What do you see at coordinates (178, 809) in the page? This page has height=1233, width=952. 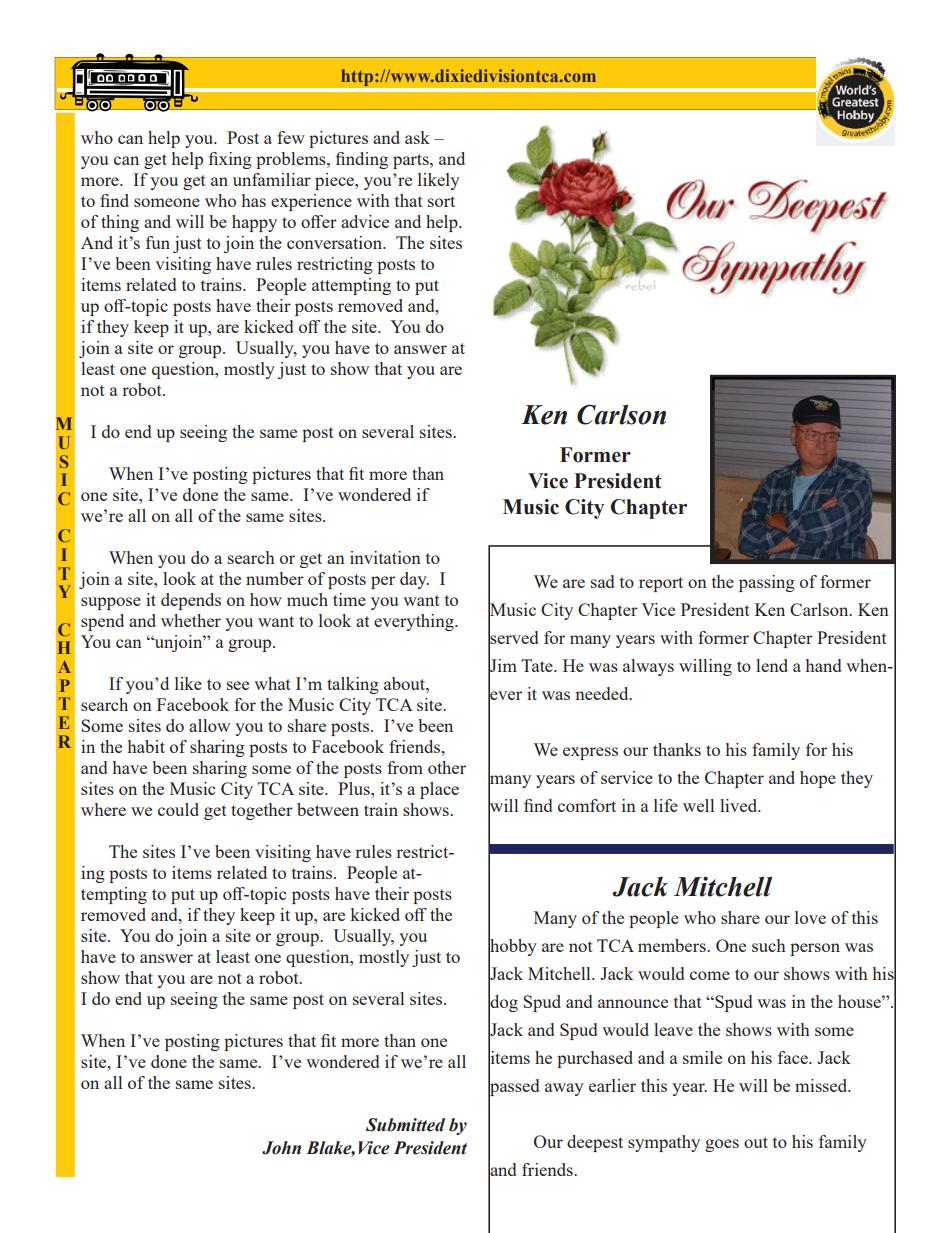 I see `could` at bounding box center [178, 809].
